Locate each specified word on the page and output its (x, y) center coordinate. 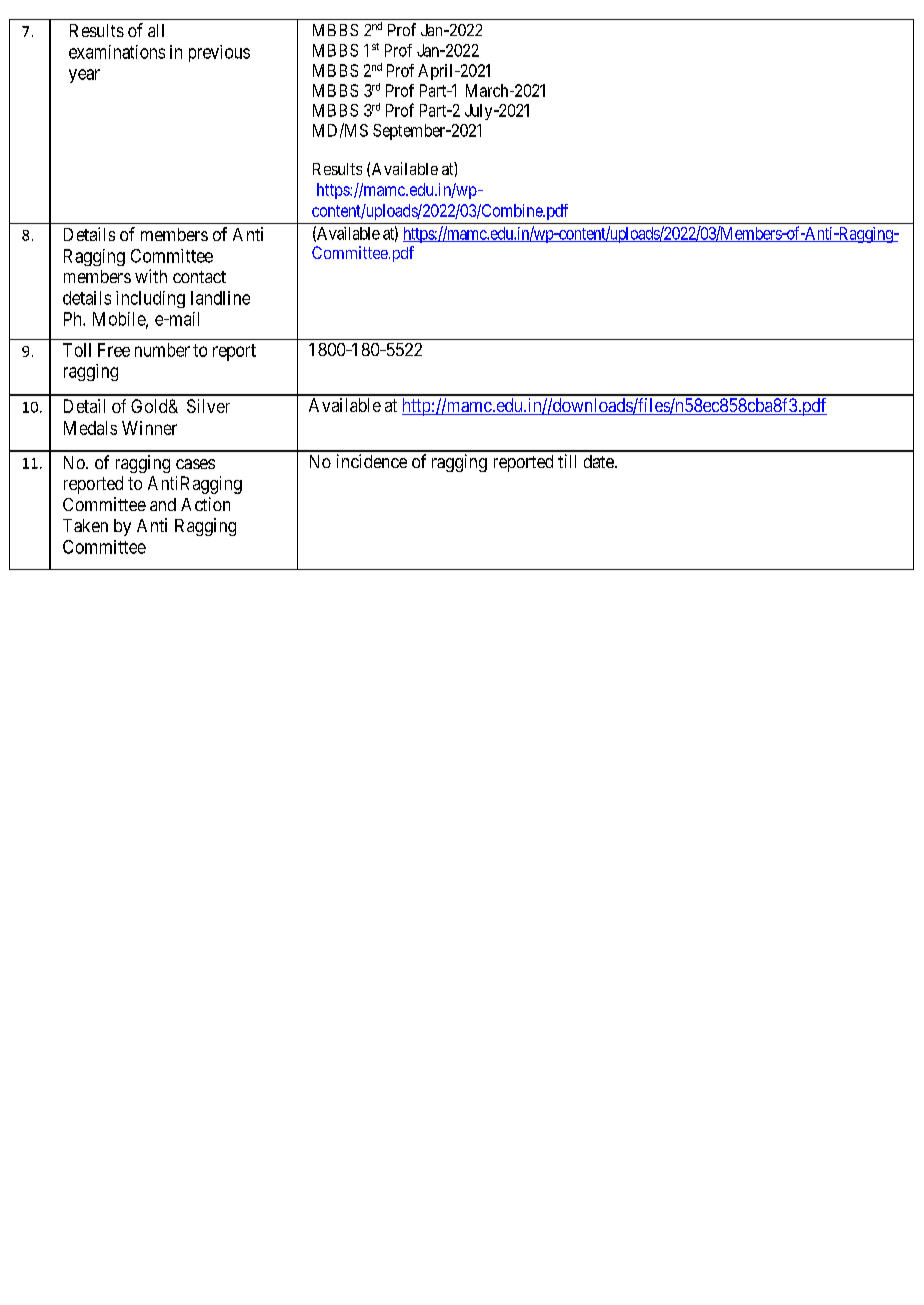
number (162, 350)
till (567, 461)
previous (219, 53)
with (151, 276)
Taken (85, 525)
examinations (117, 52)
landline (220, 298)
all (156, 30)
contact (199, 277)
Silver (208, 406)
